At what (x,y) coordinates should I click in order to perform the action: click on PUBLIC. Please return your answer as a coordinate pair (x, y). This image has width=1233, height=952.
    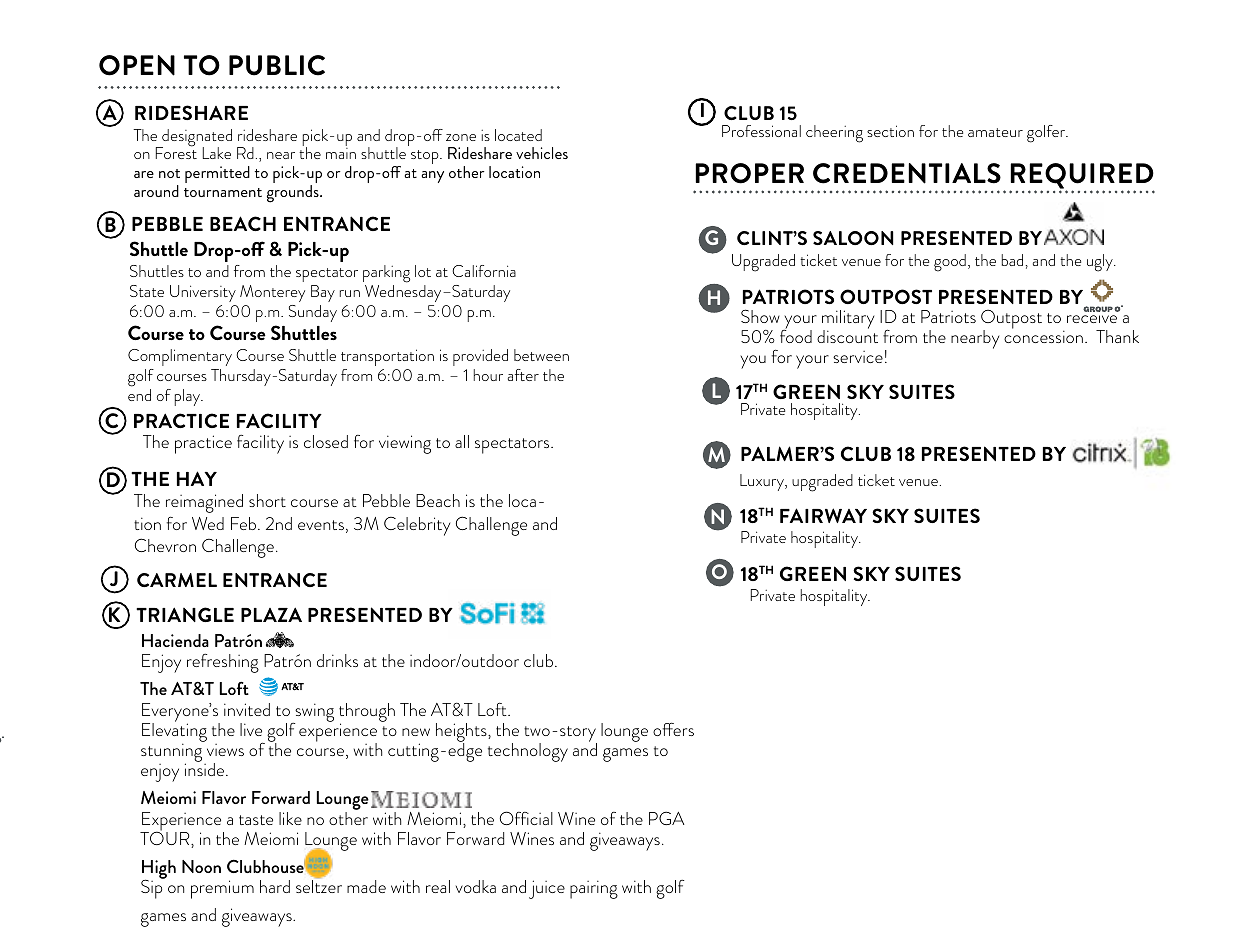
    Looking at the image, I should click on (277, 65).
